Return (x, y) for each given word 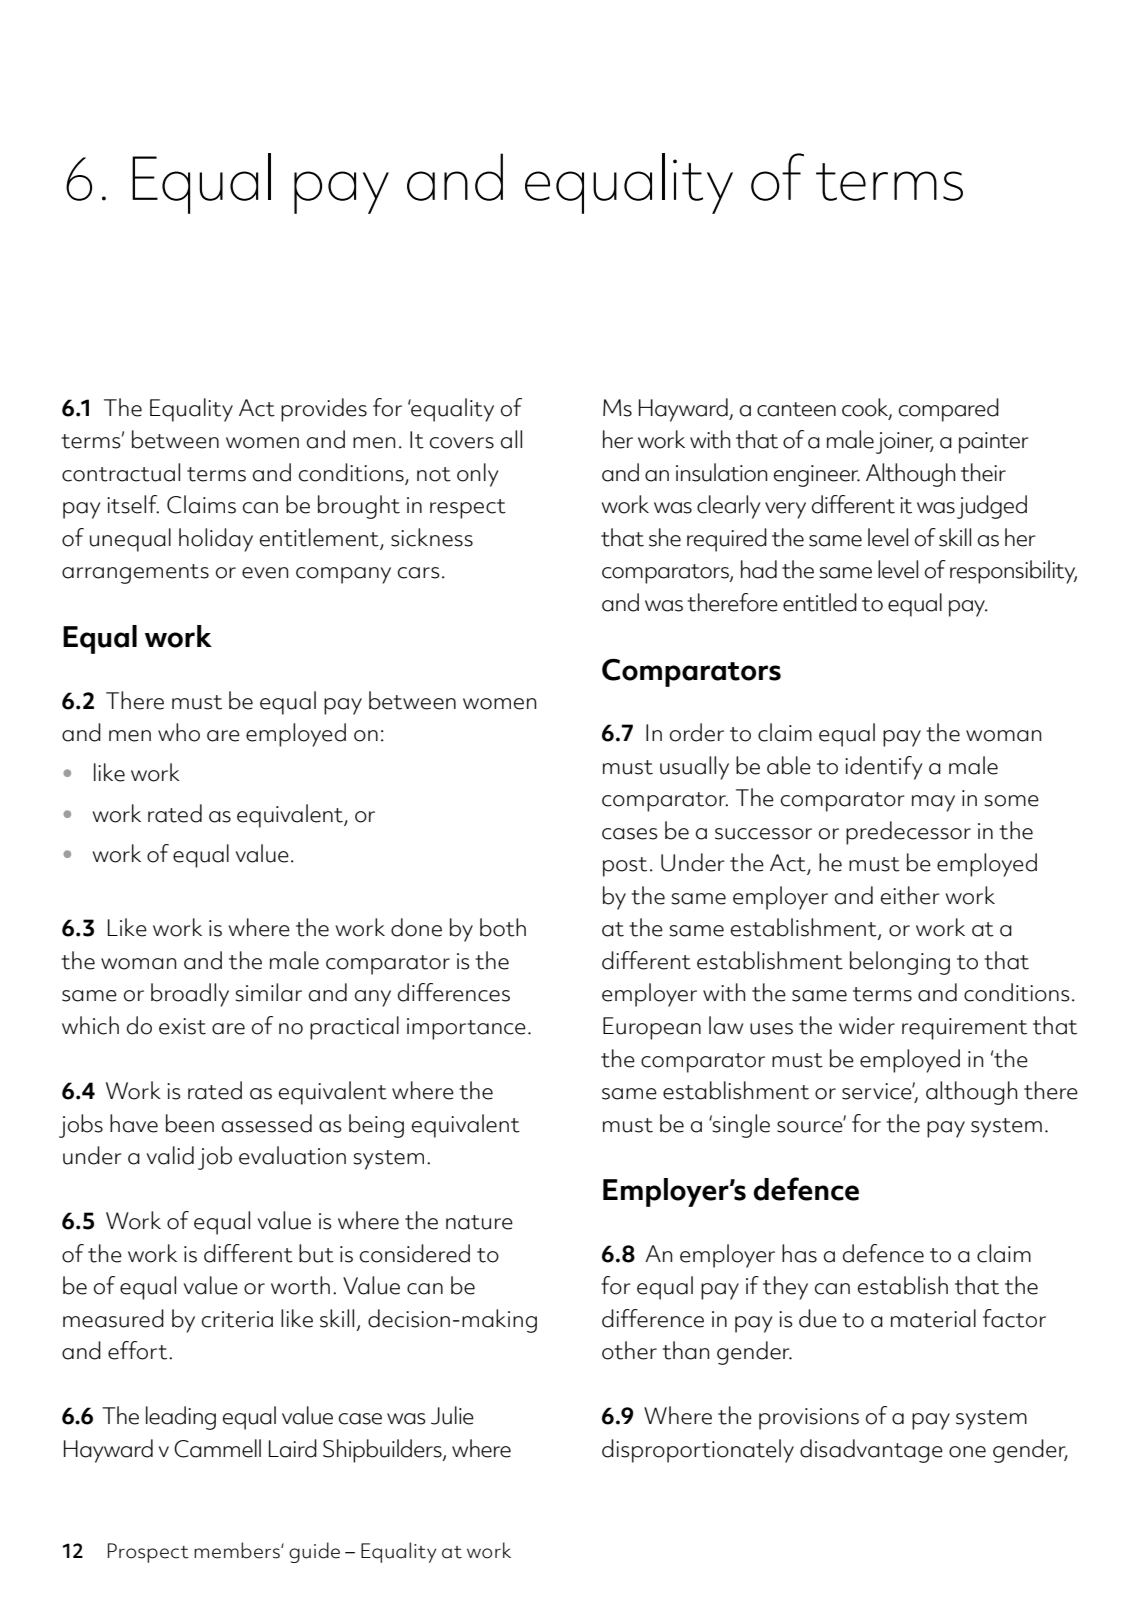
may (933, 803)
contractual (121, 472)
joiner (905, 443)
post (625, 867)
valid (170, 1155)
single (740, 1126)
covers (462, 443)
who (179, 732)
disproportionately (698, 1451)
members (238, 1550)
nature (479, 1222)
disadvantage (871, 1451)
